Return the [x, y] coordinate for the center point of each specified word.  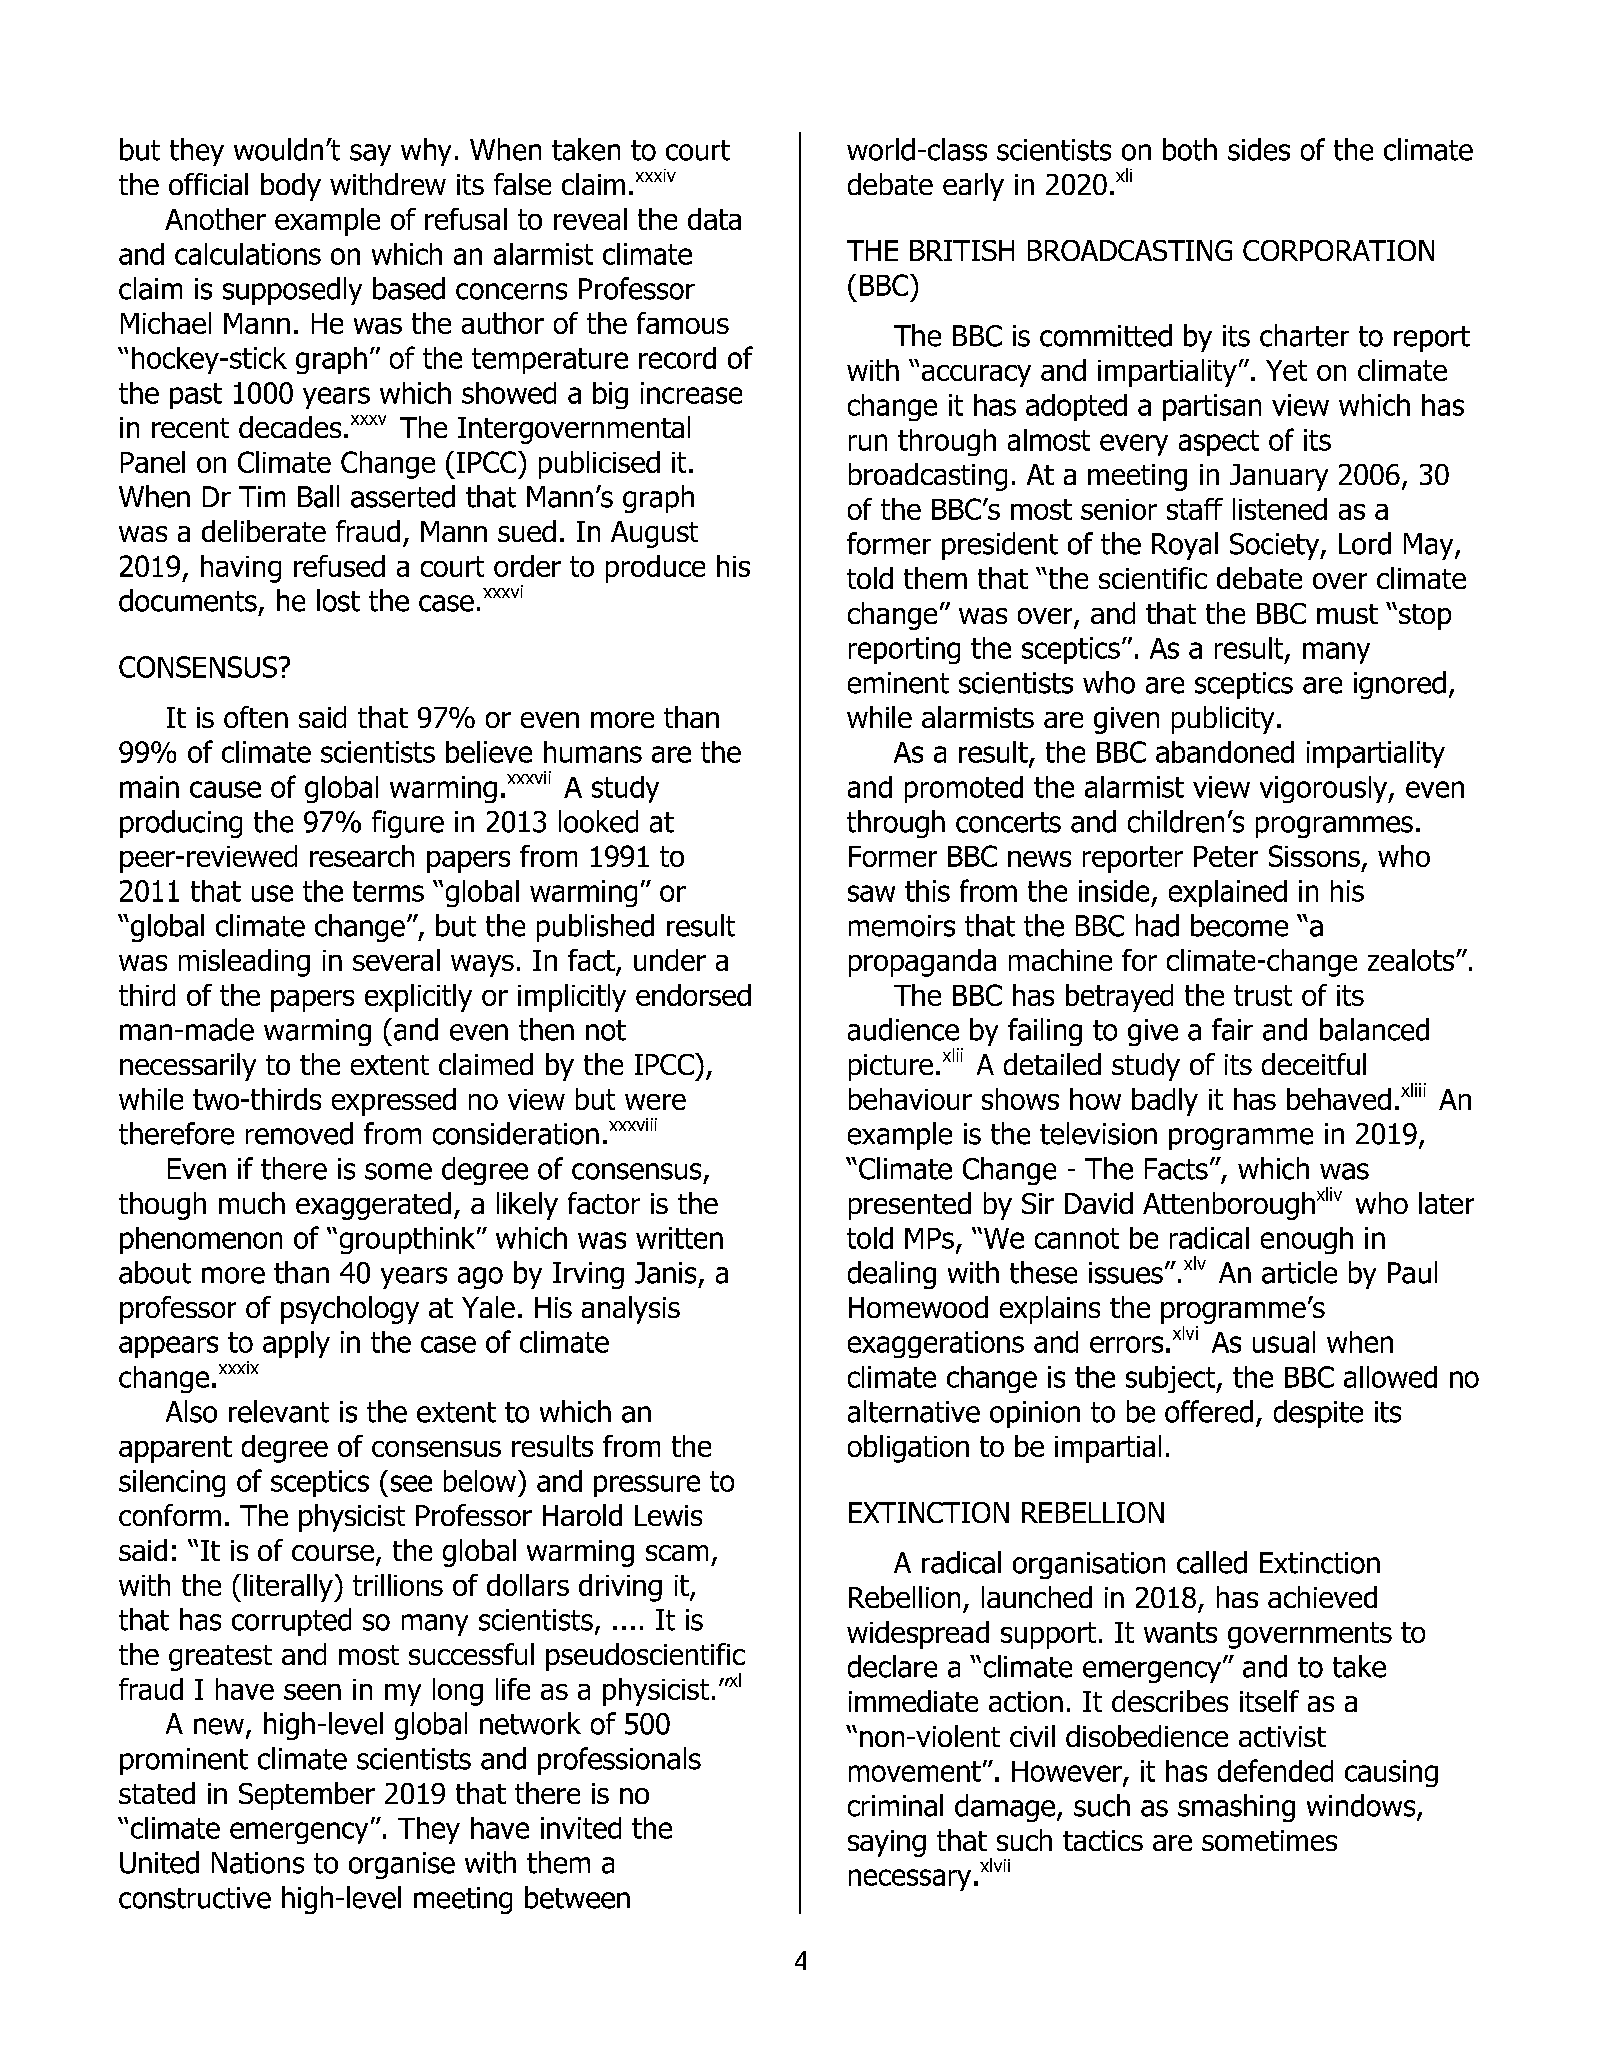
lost [338, 600]
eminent [898, 683]
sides [1259, 149]
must [1347, 614]
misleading [244, 963]
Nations [258, 1863]
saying [887, 1843]
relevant [279, 1411]
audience [903, 1029]
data [714, 219]
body [291, 187]
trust [1263, 995]
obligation [908, 1449]
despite [1318, 1414]
